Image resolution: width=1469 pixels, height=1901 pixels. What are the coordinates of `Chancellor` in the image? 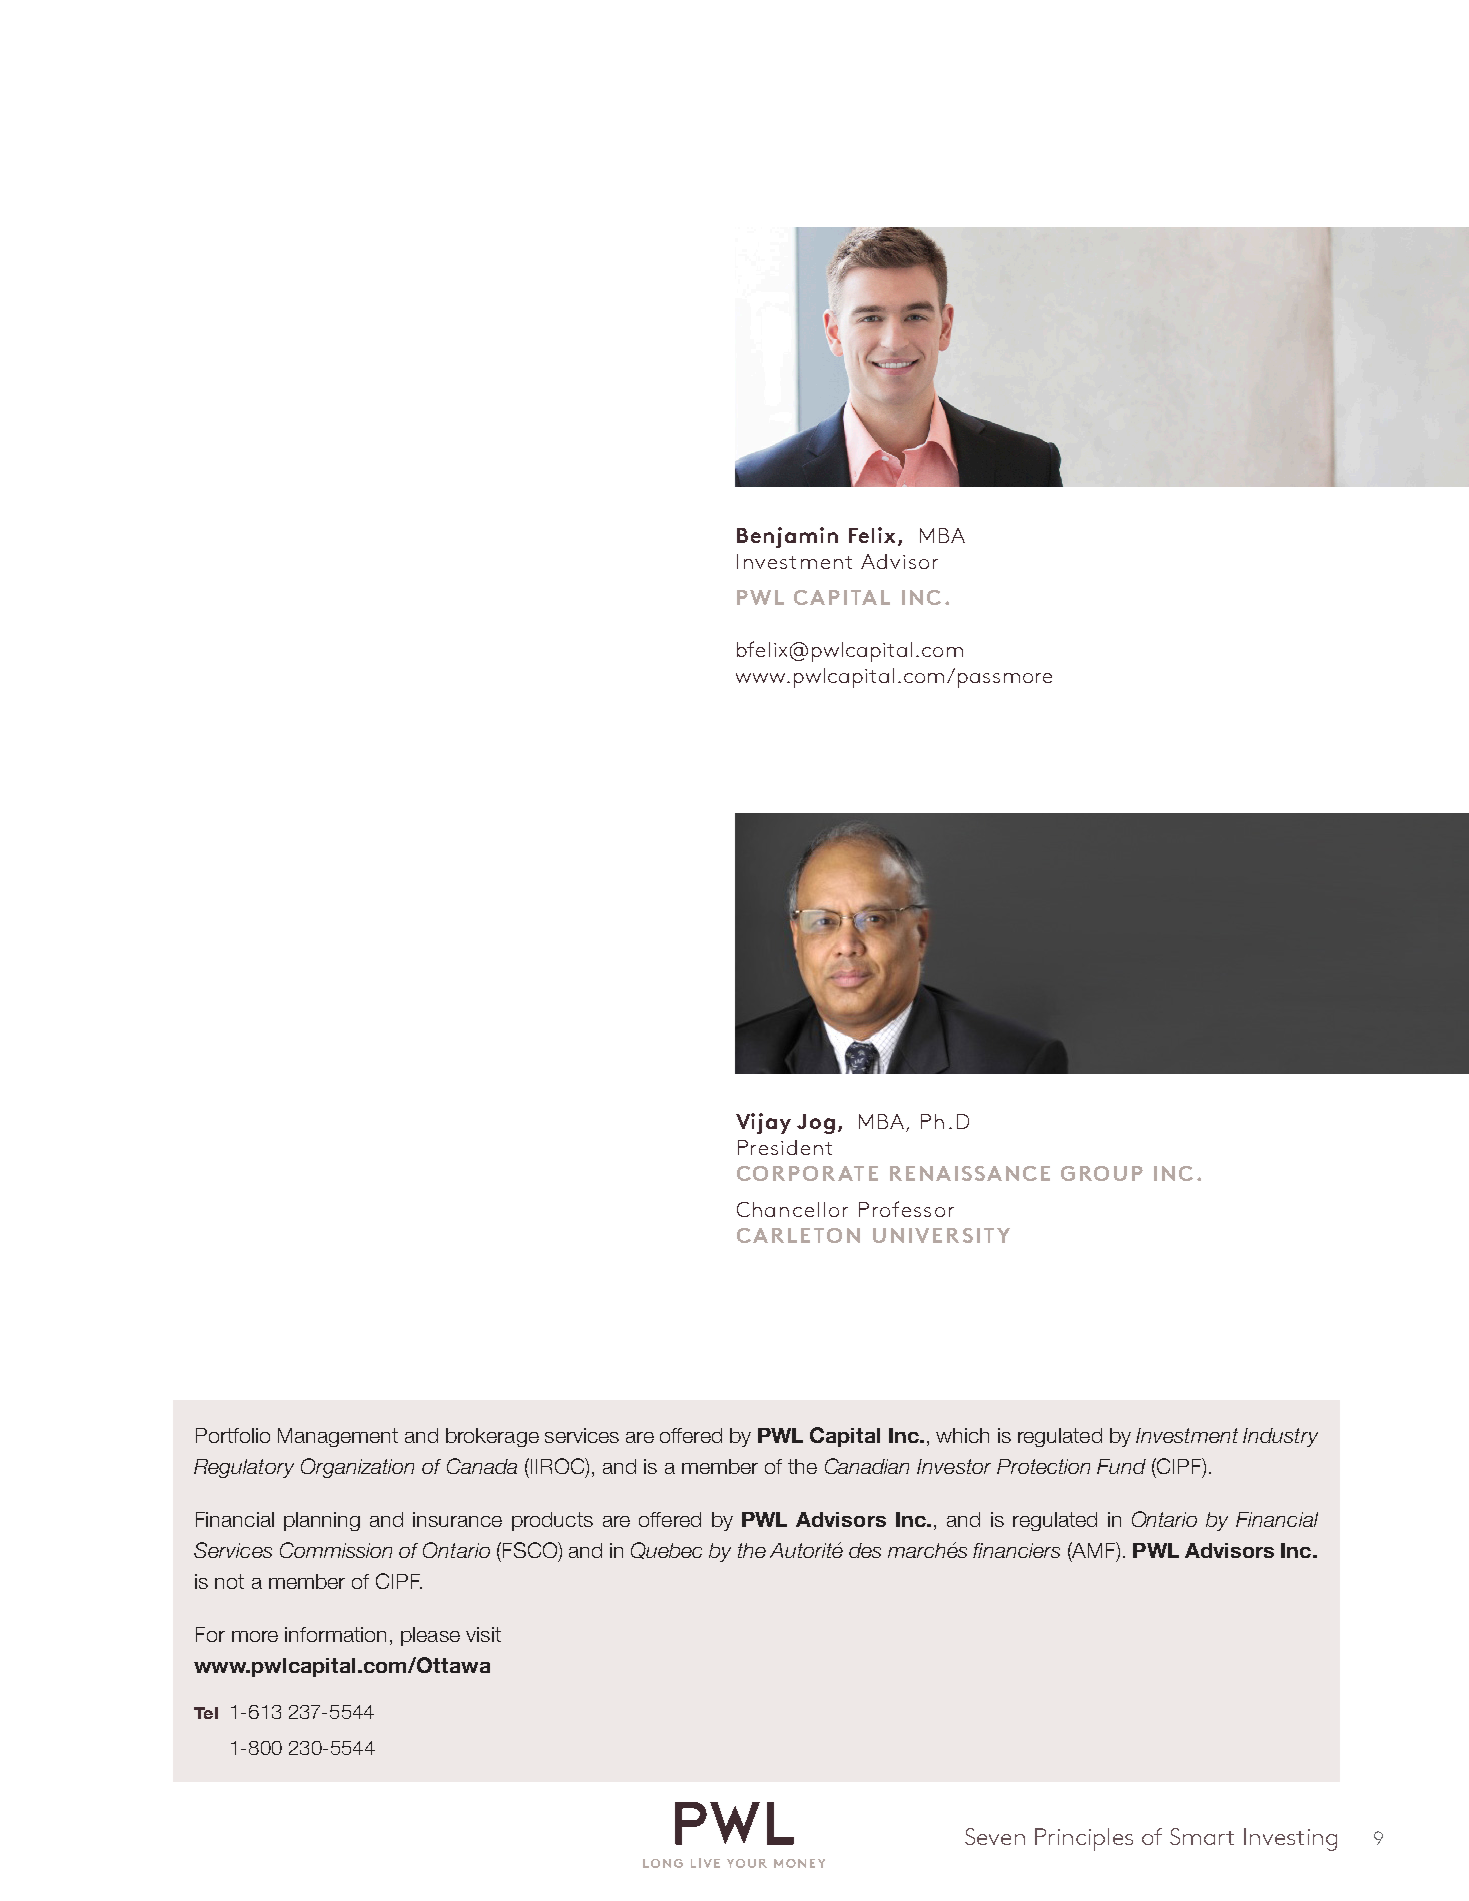 It's located at (792, 1209).
